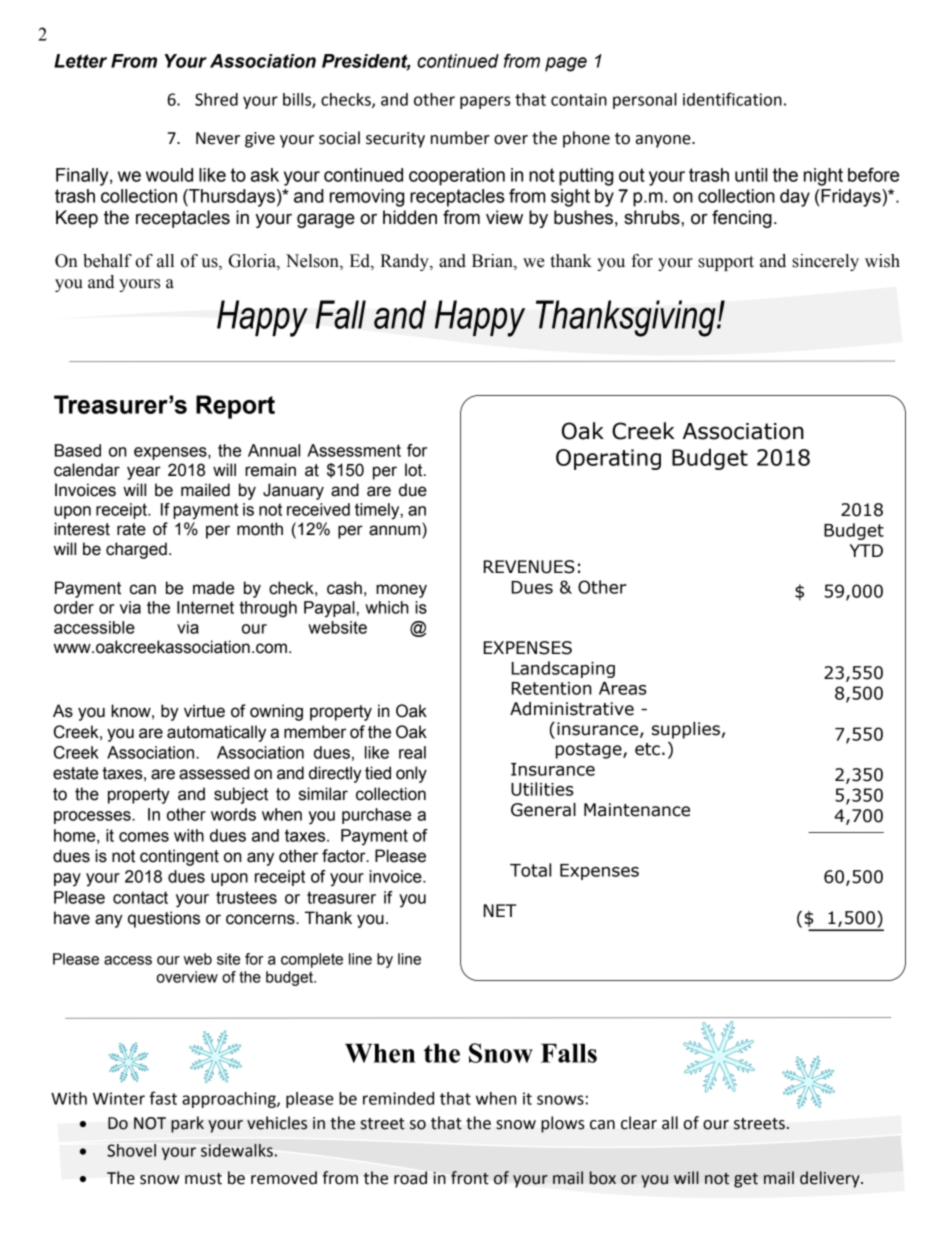 Image resolution: width=952 pixels, height=1233 pixels. What do you see at coordinates (470, 1178) in the image?
I see `front` at bounding box center [470, 1178].
